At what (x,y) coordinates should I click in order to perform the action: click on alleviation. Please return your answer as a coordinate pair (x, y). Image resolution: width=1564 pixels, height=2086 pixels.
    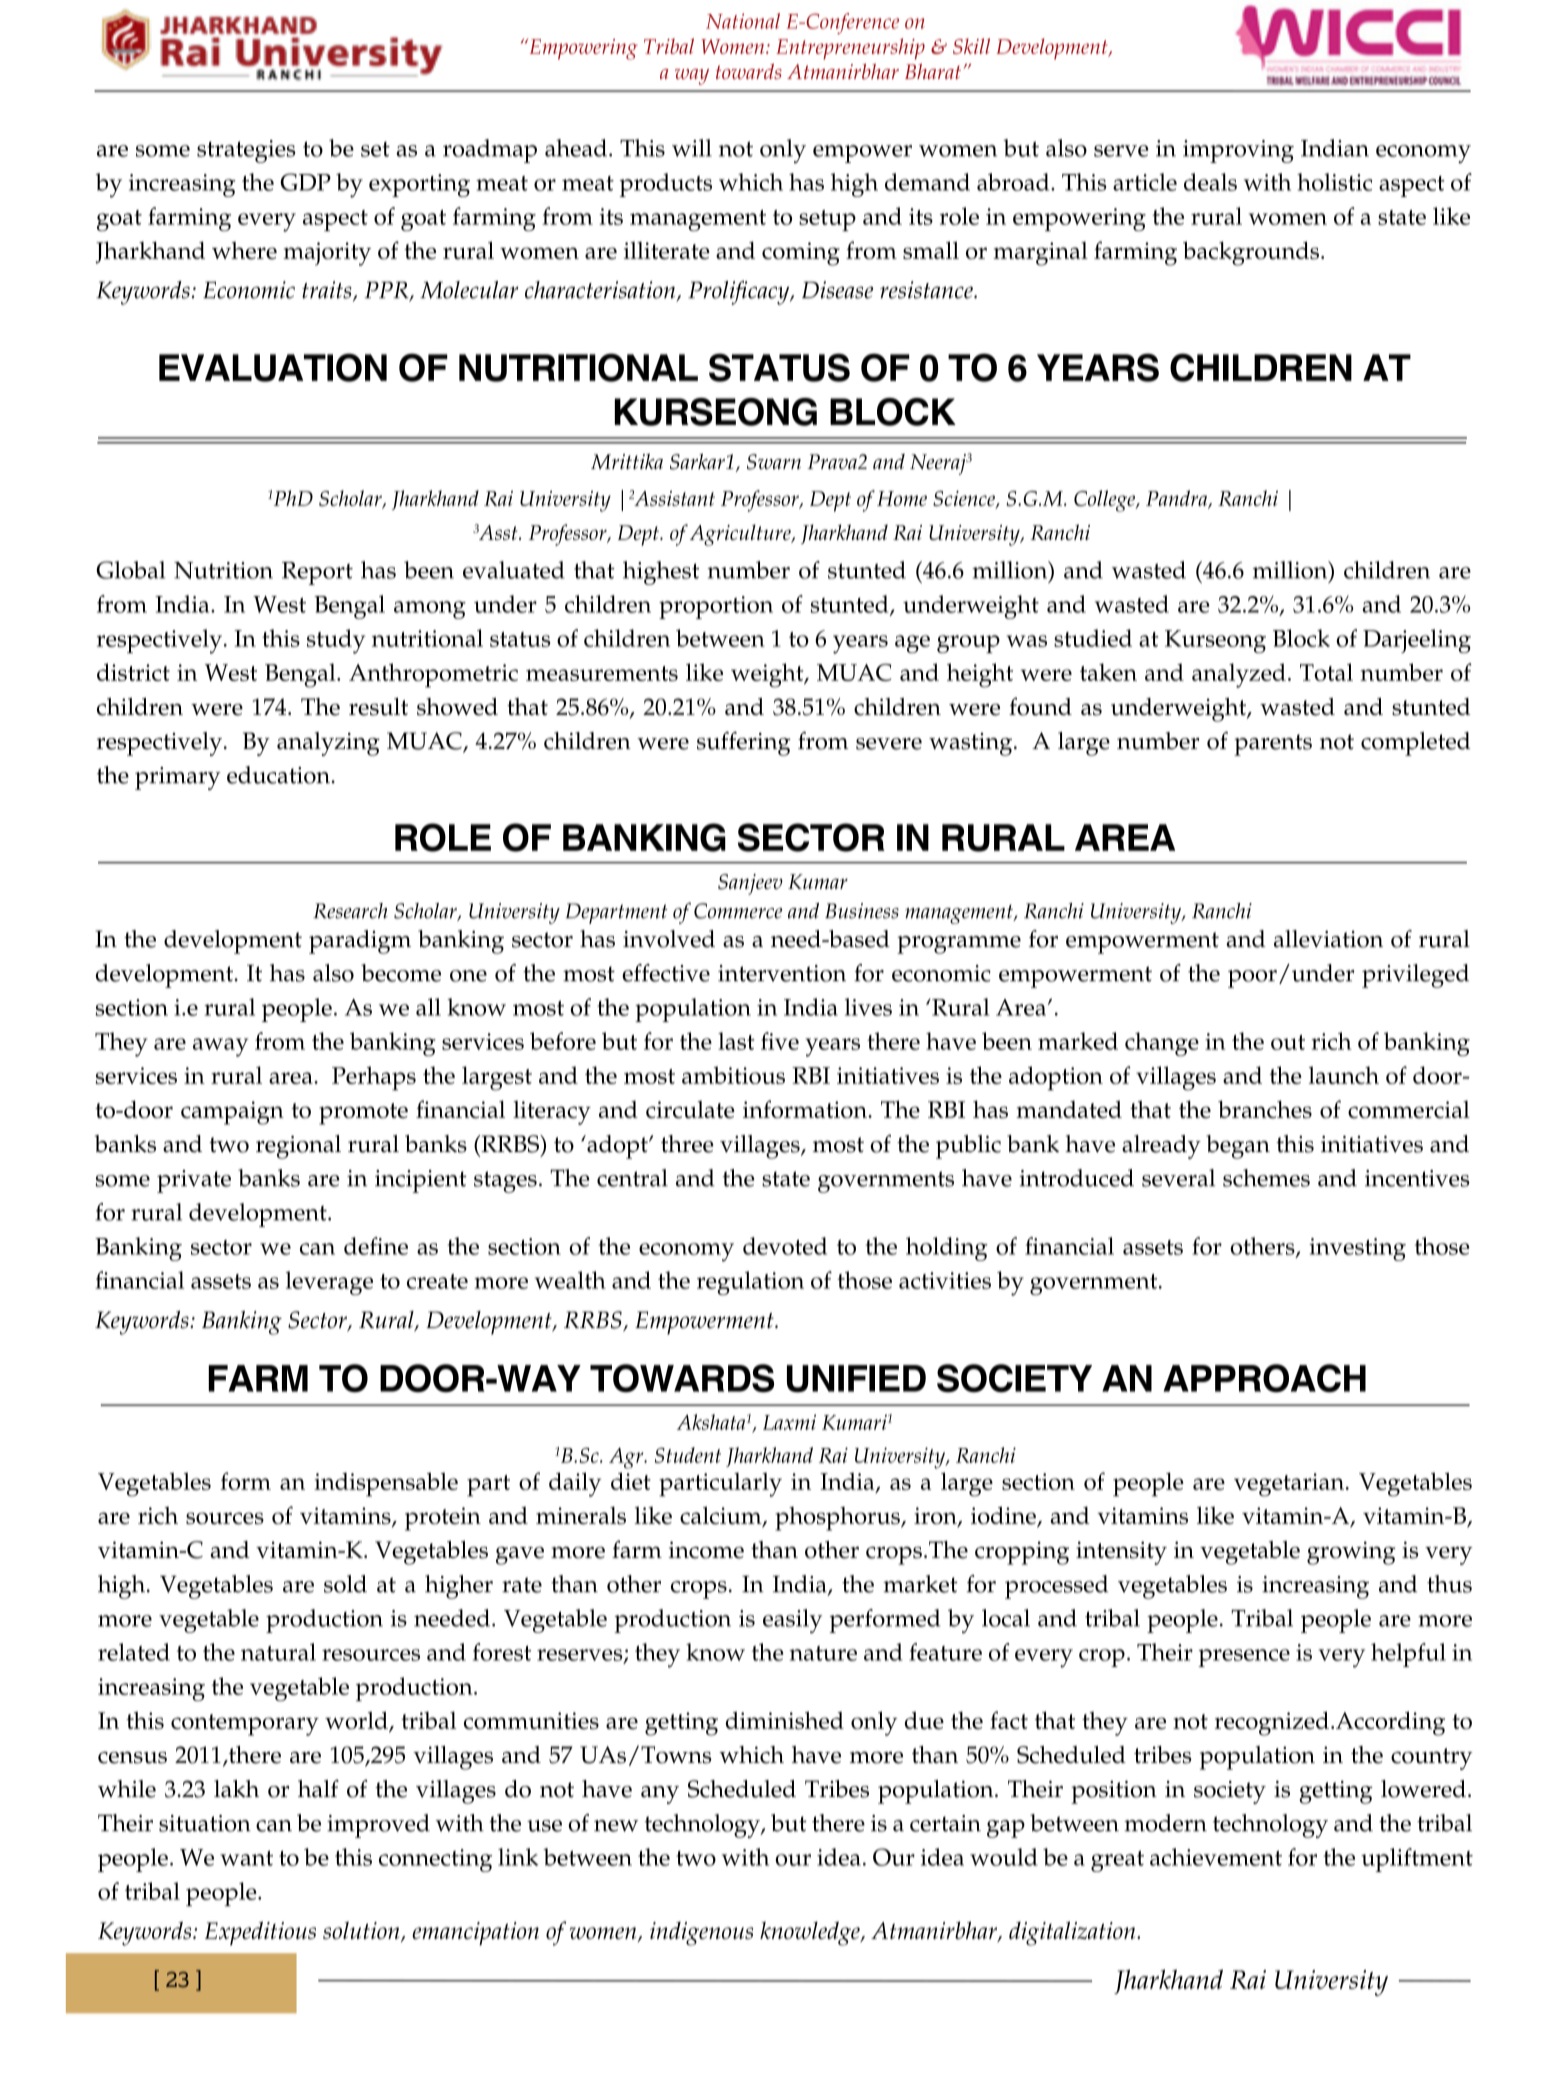
    Looking at the image, I should click on (1328, 939).
